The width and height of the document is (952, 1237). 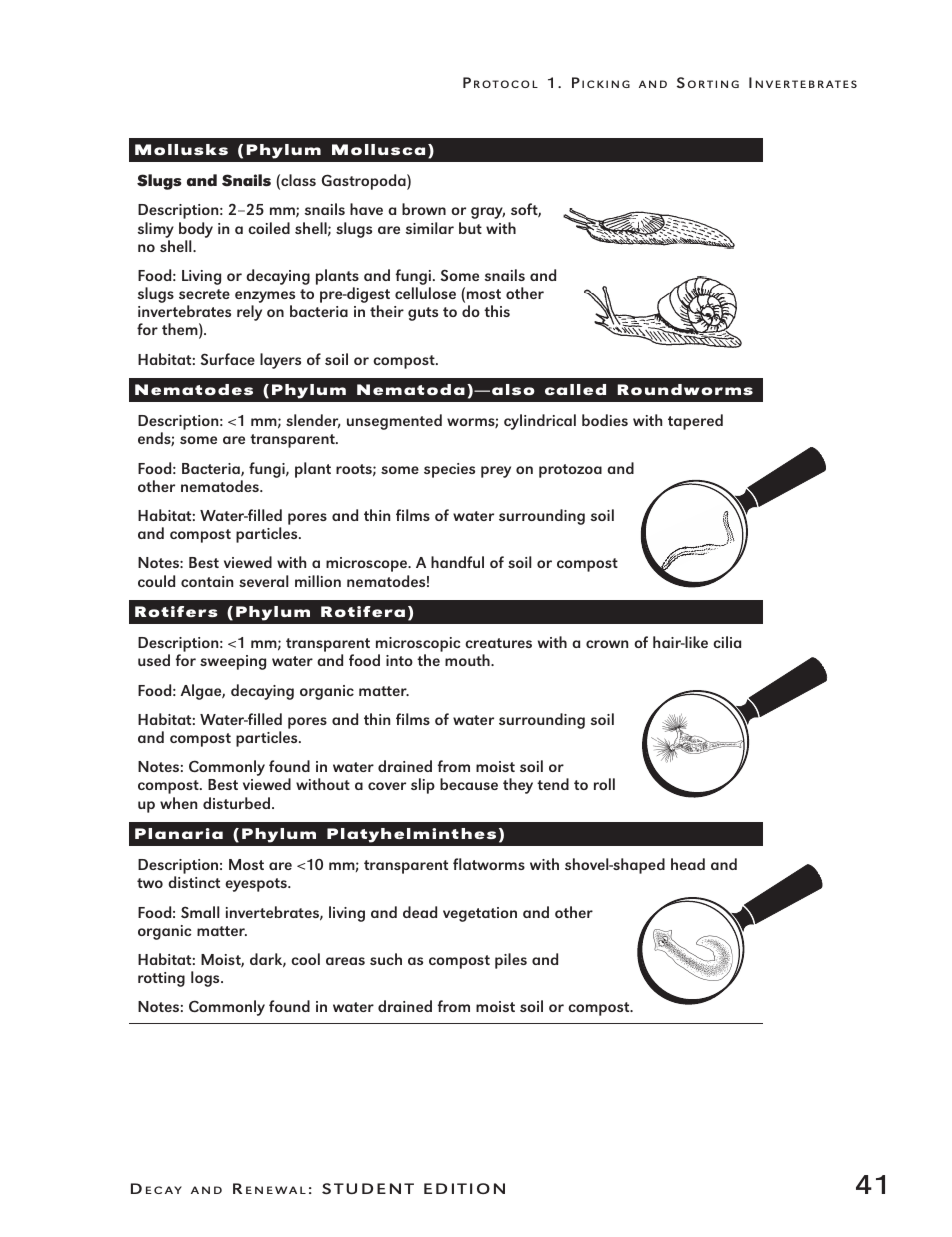 What do you see at coordinates (457, 562) in the document?
I see `handful` at bounding box center [457, 562].
